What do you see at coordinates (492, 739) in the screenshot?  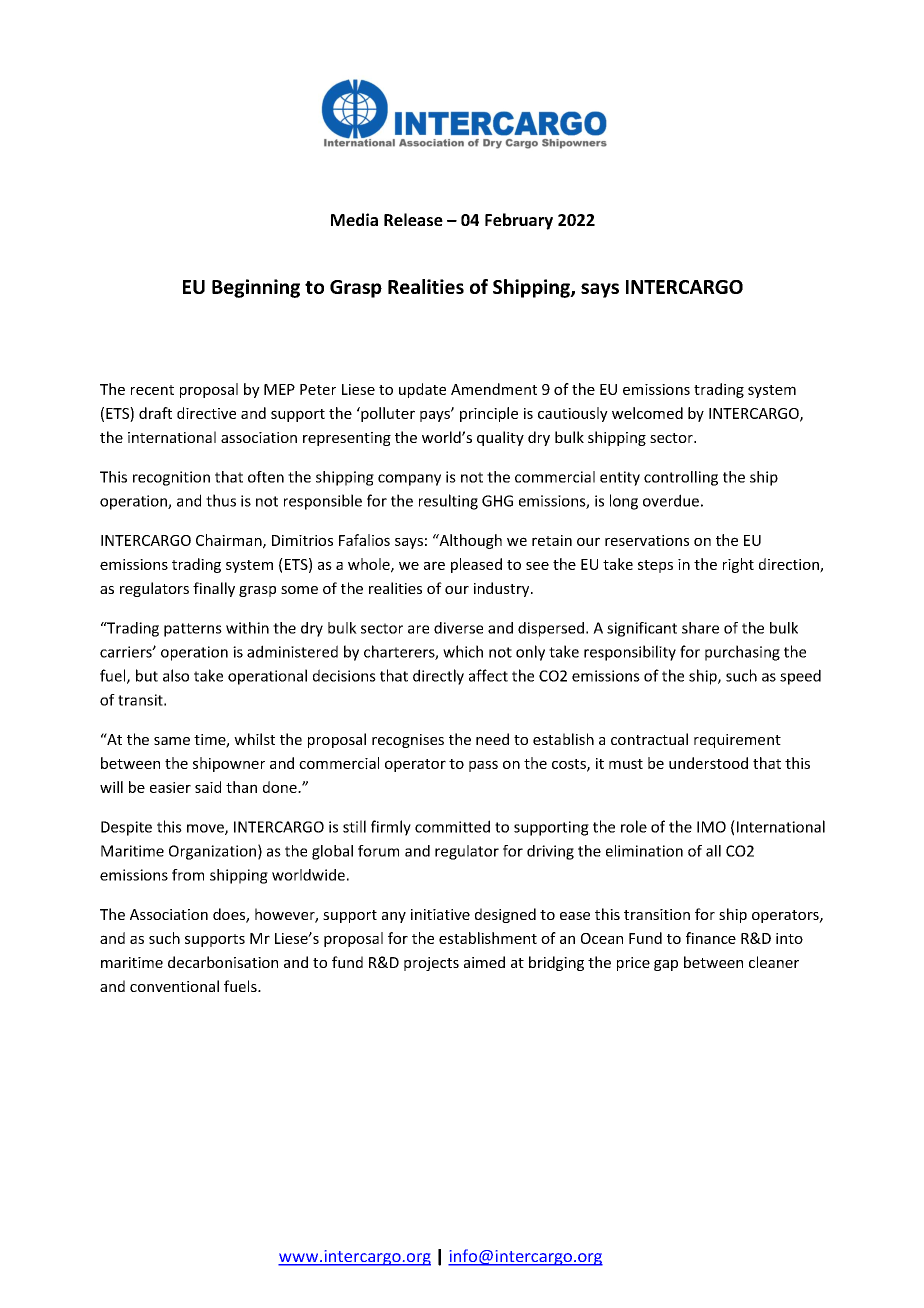 I see `need` at bounding box center [492, 739].
